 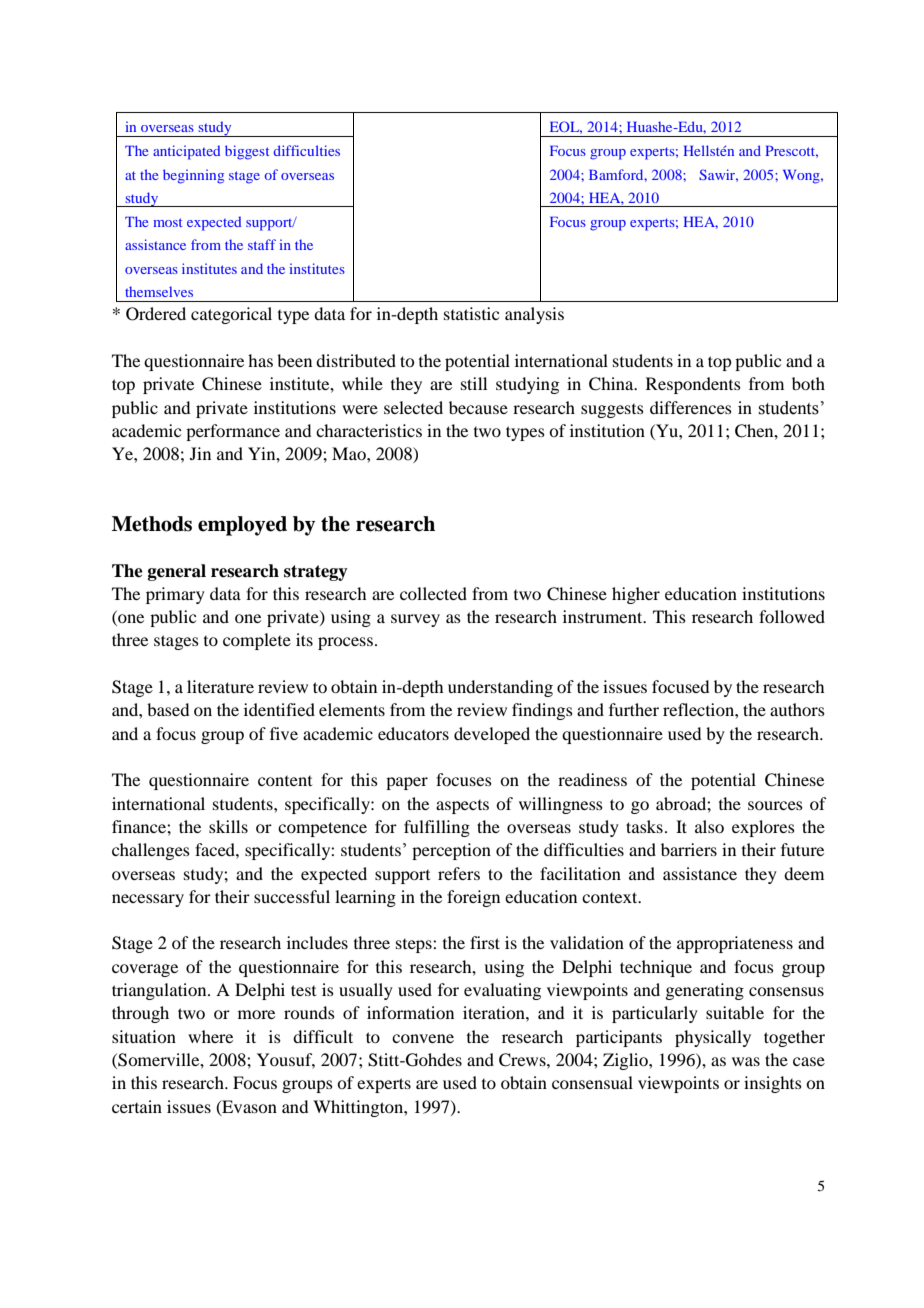 I want to click on barriers, so click(x=689, y=849).
